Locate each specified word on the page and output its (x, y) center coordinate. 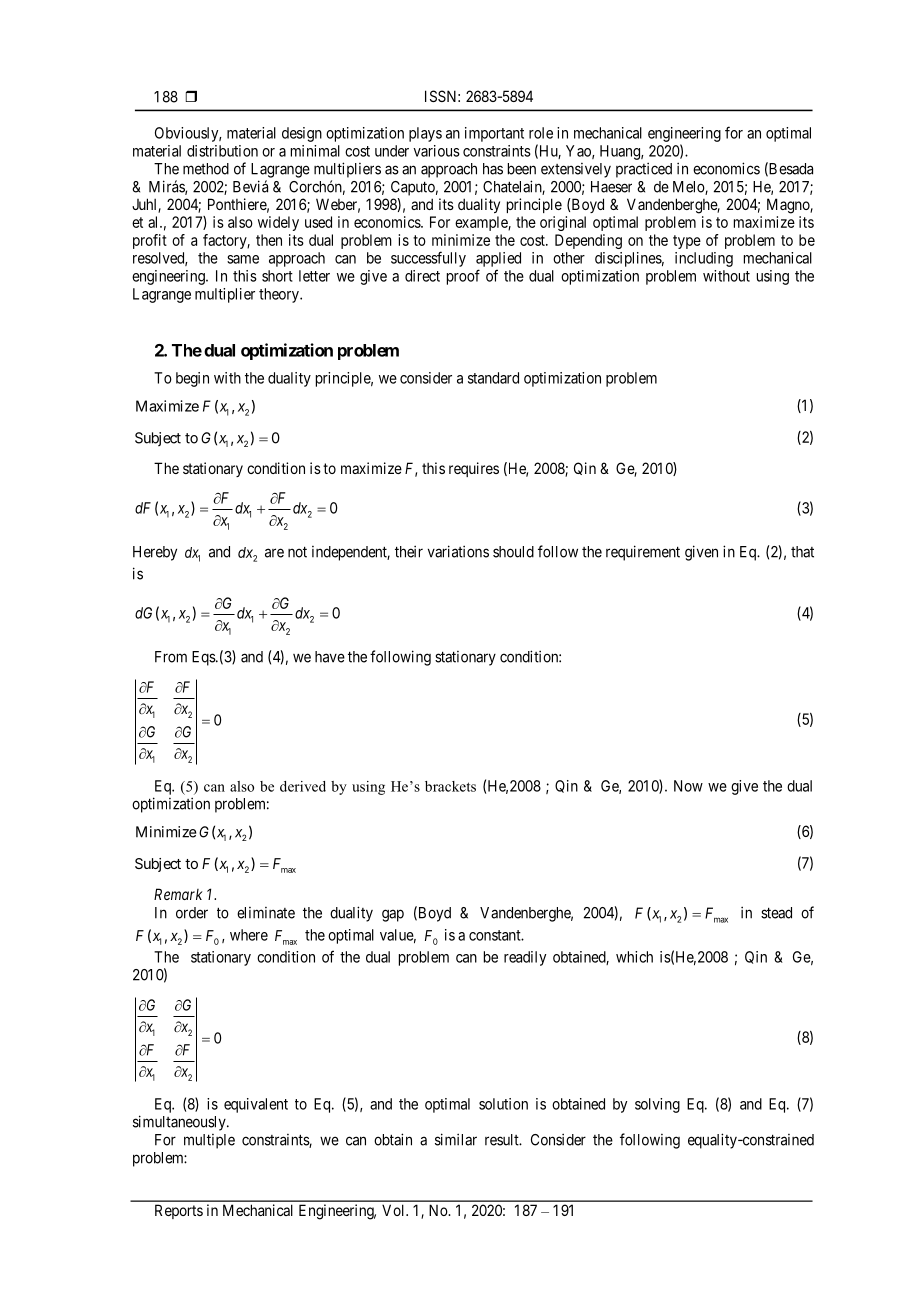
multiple (209, 1141)
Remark (178, 894)
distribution (222, 151)
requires (474, 469)
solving (657, 1105)
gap (393, 915)
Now (688, 786)
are (274, 553)
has (493, 169)
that (802, 552)
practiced (644, 170)
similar (456, 1139)
